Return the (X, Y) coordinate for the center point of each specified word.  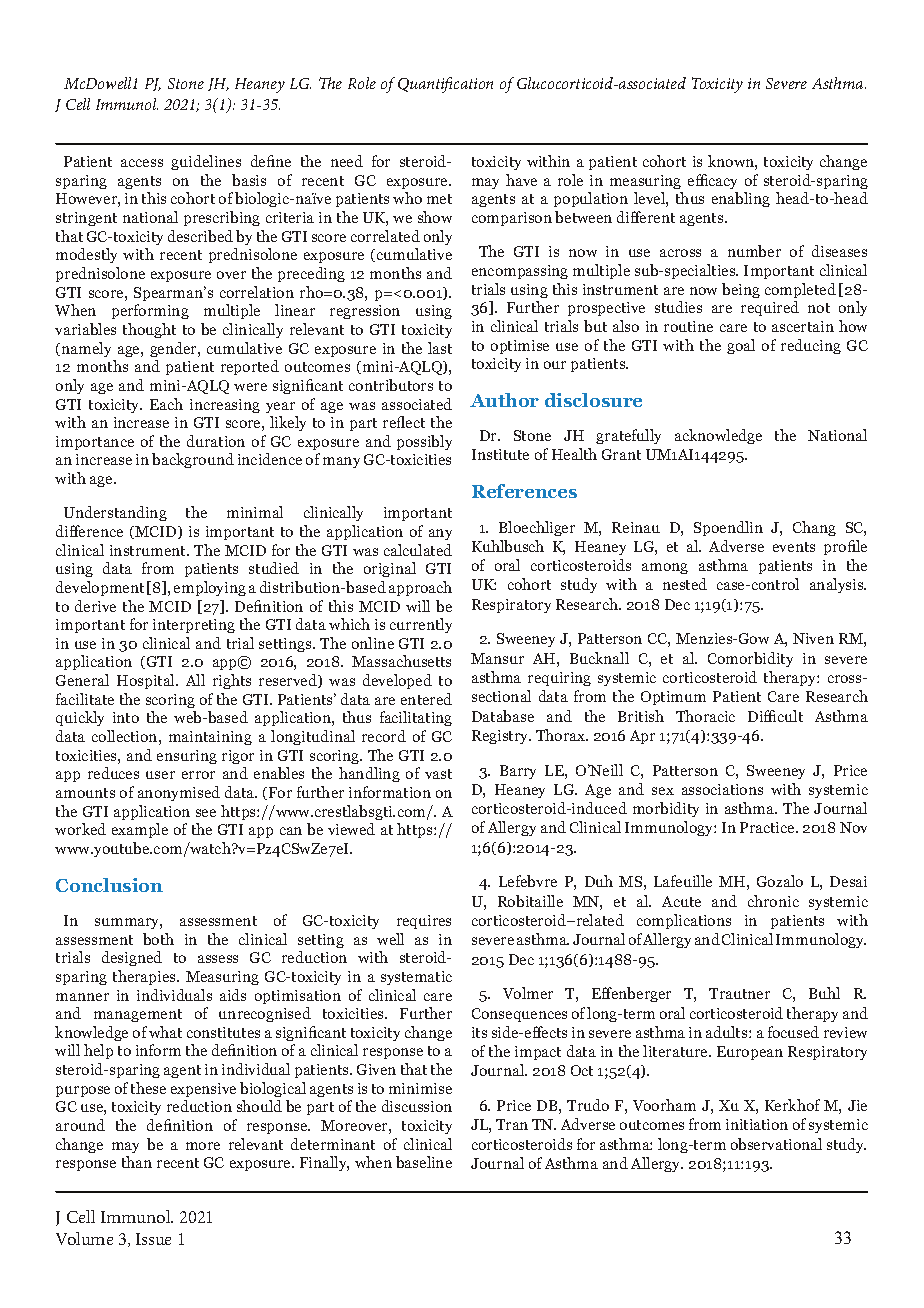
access (142, 163)
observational (776, 1144)
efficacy (712, 181)
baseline (424, 1162)
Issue (153, 1239)
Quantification (445, 85)
